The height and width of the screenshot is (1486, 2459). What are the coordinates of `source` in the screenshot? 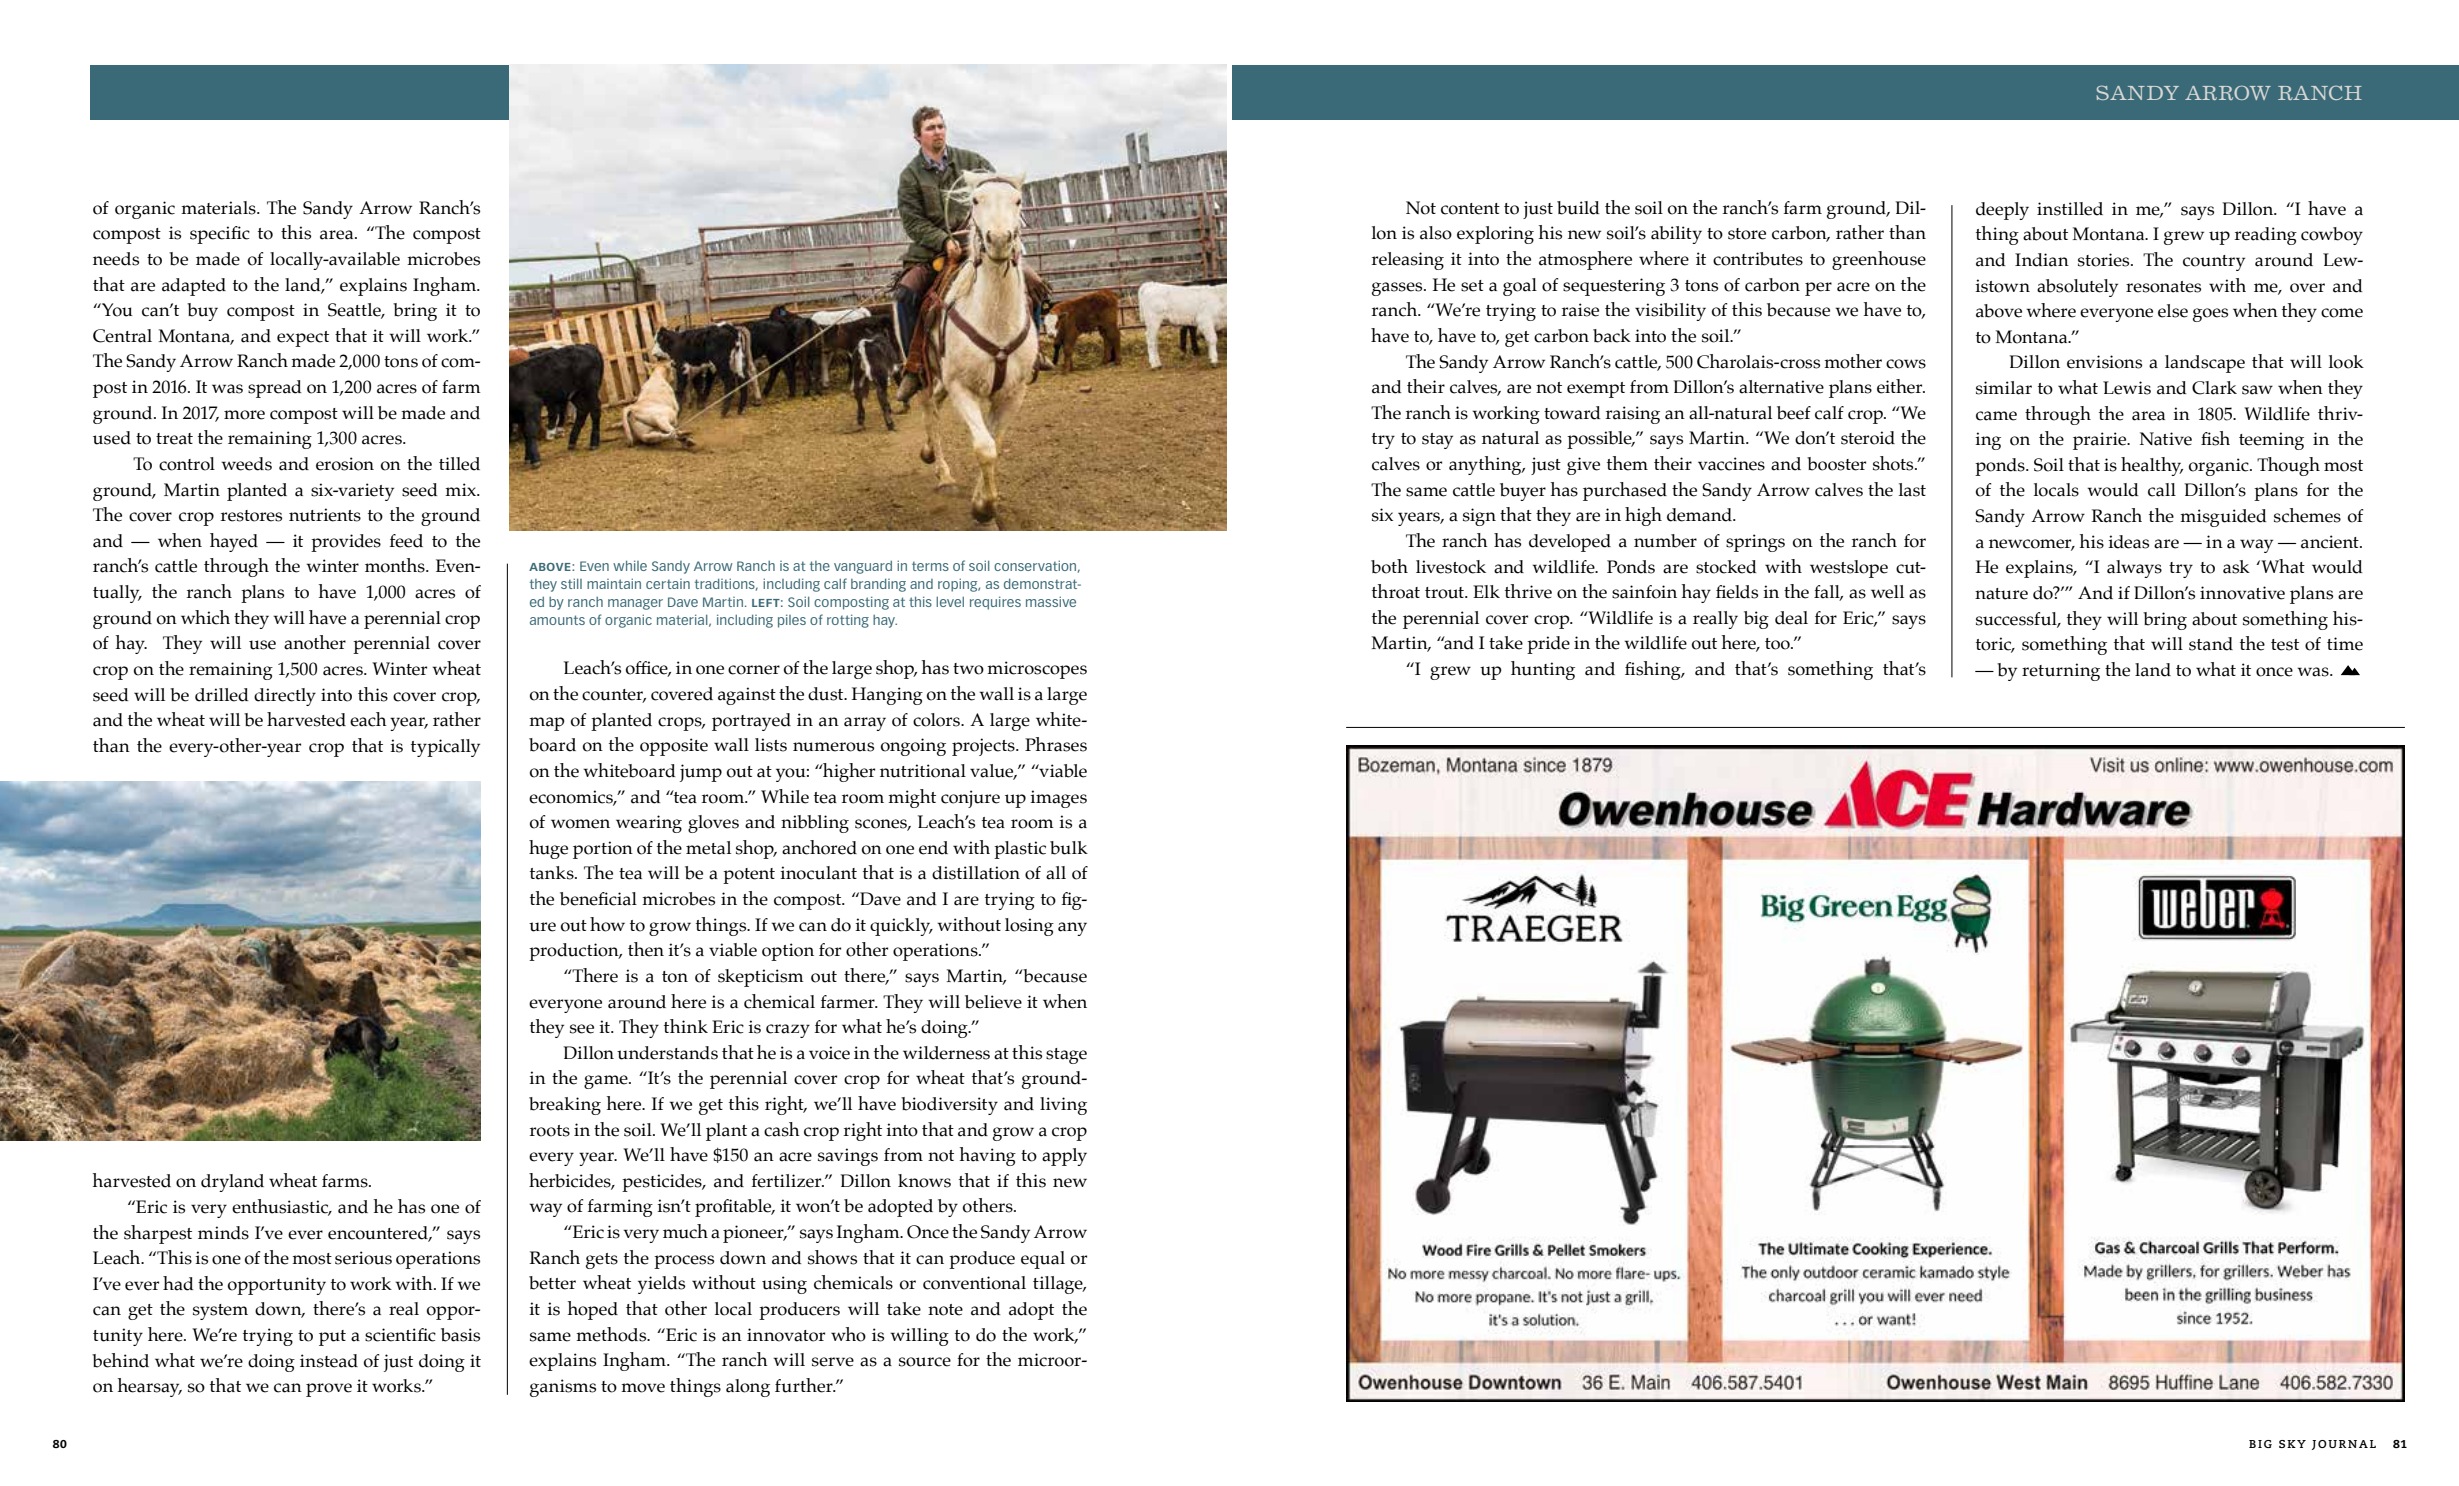 It's located at (925, 1362).
